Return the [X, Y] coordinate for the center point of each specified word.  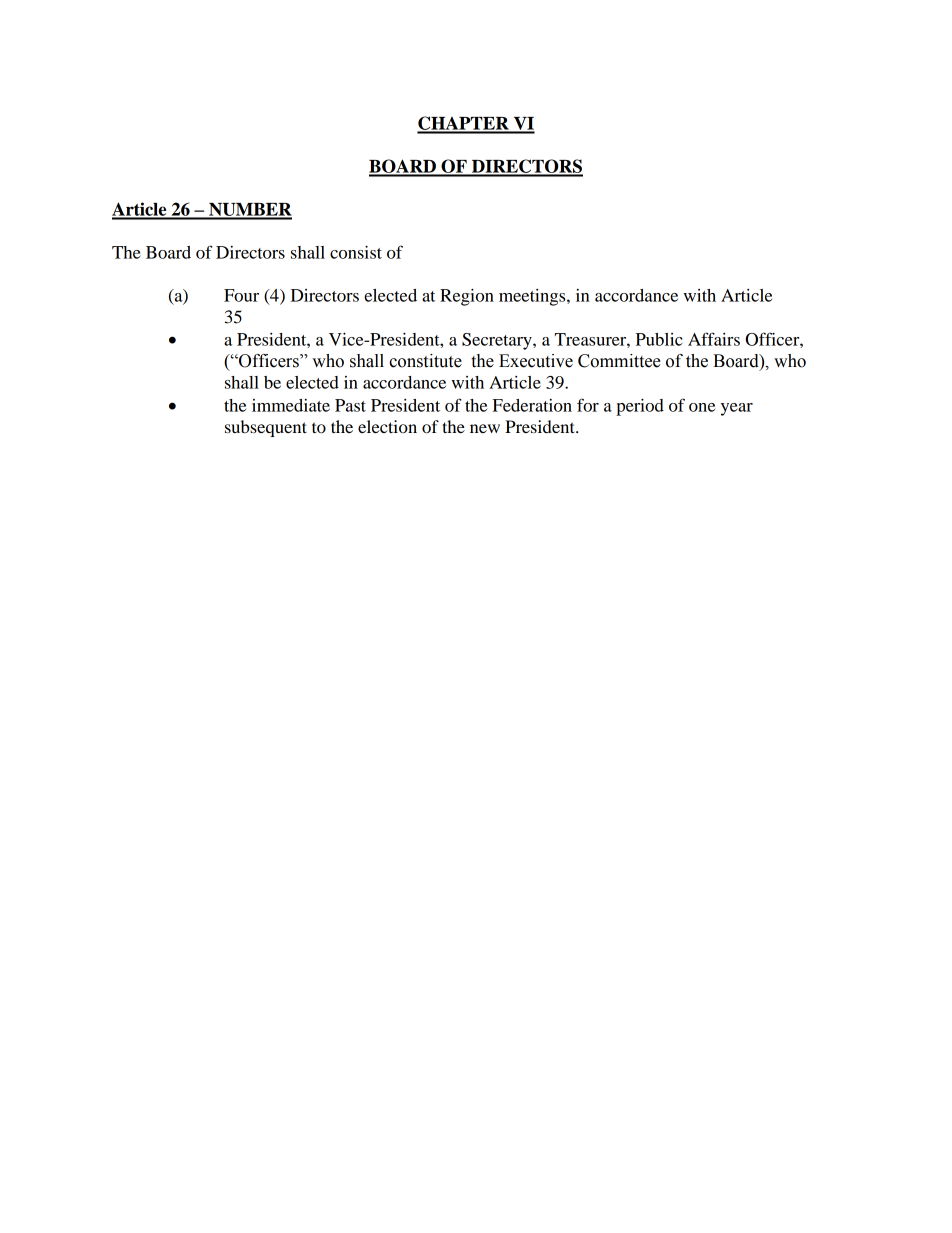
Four [241, 295]
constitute [425, 361]
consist [356, 252]
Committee [619, 361]
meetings [533, 297]
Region [467, 297]
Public [659, 339]
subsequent [266, 428]
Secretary [498, 341]
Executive [536, 361]
